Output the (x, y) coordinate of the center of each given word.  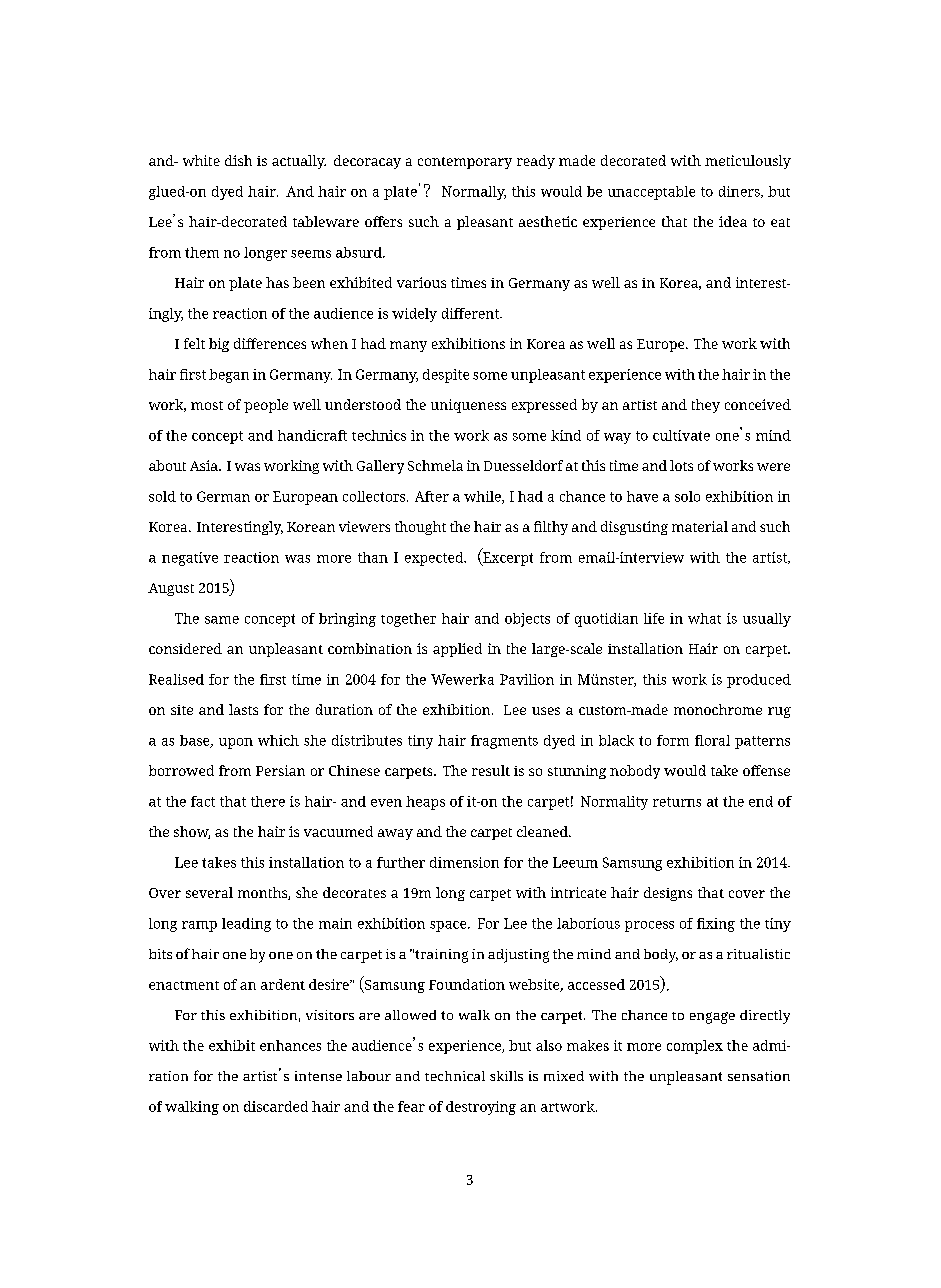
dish (238, 160)
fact (203, 801)
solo (687, 496)
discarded (276, 1106)
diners (740, 192)
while (483, 497)
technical (455, 1076)
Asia (205, 465)
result (491, 770)
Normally (474, 193)
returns (677, 802)
